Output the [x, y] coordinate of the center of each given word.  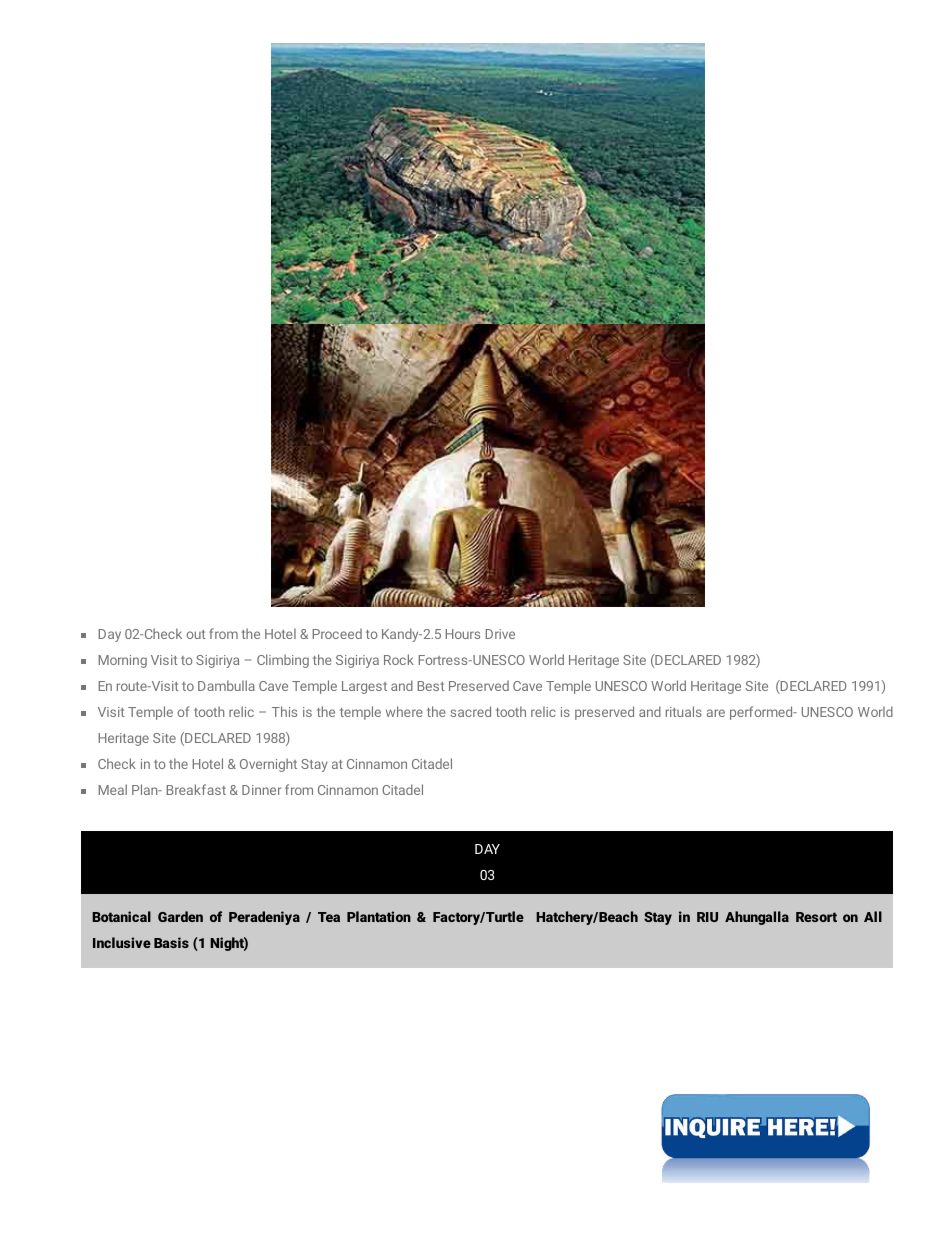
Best [431, 686]
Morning [123, 661]
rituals [684, 711]
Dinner [262, 790]
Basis [171, 942]
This [284, 711]
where [404, 711]
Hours [463, 634]
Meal [113, 789]
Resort [816, 917]
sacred [470, 711]
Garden [180, 916]
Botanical [121, 916]
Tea [329, 917]
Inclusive [122, 942]
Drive [500, 634]
